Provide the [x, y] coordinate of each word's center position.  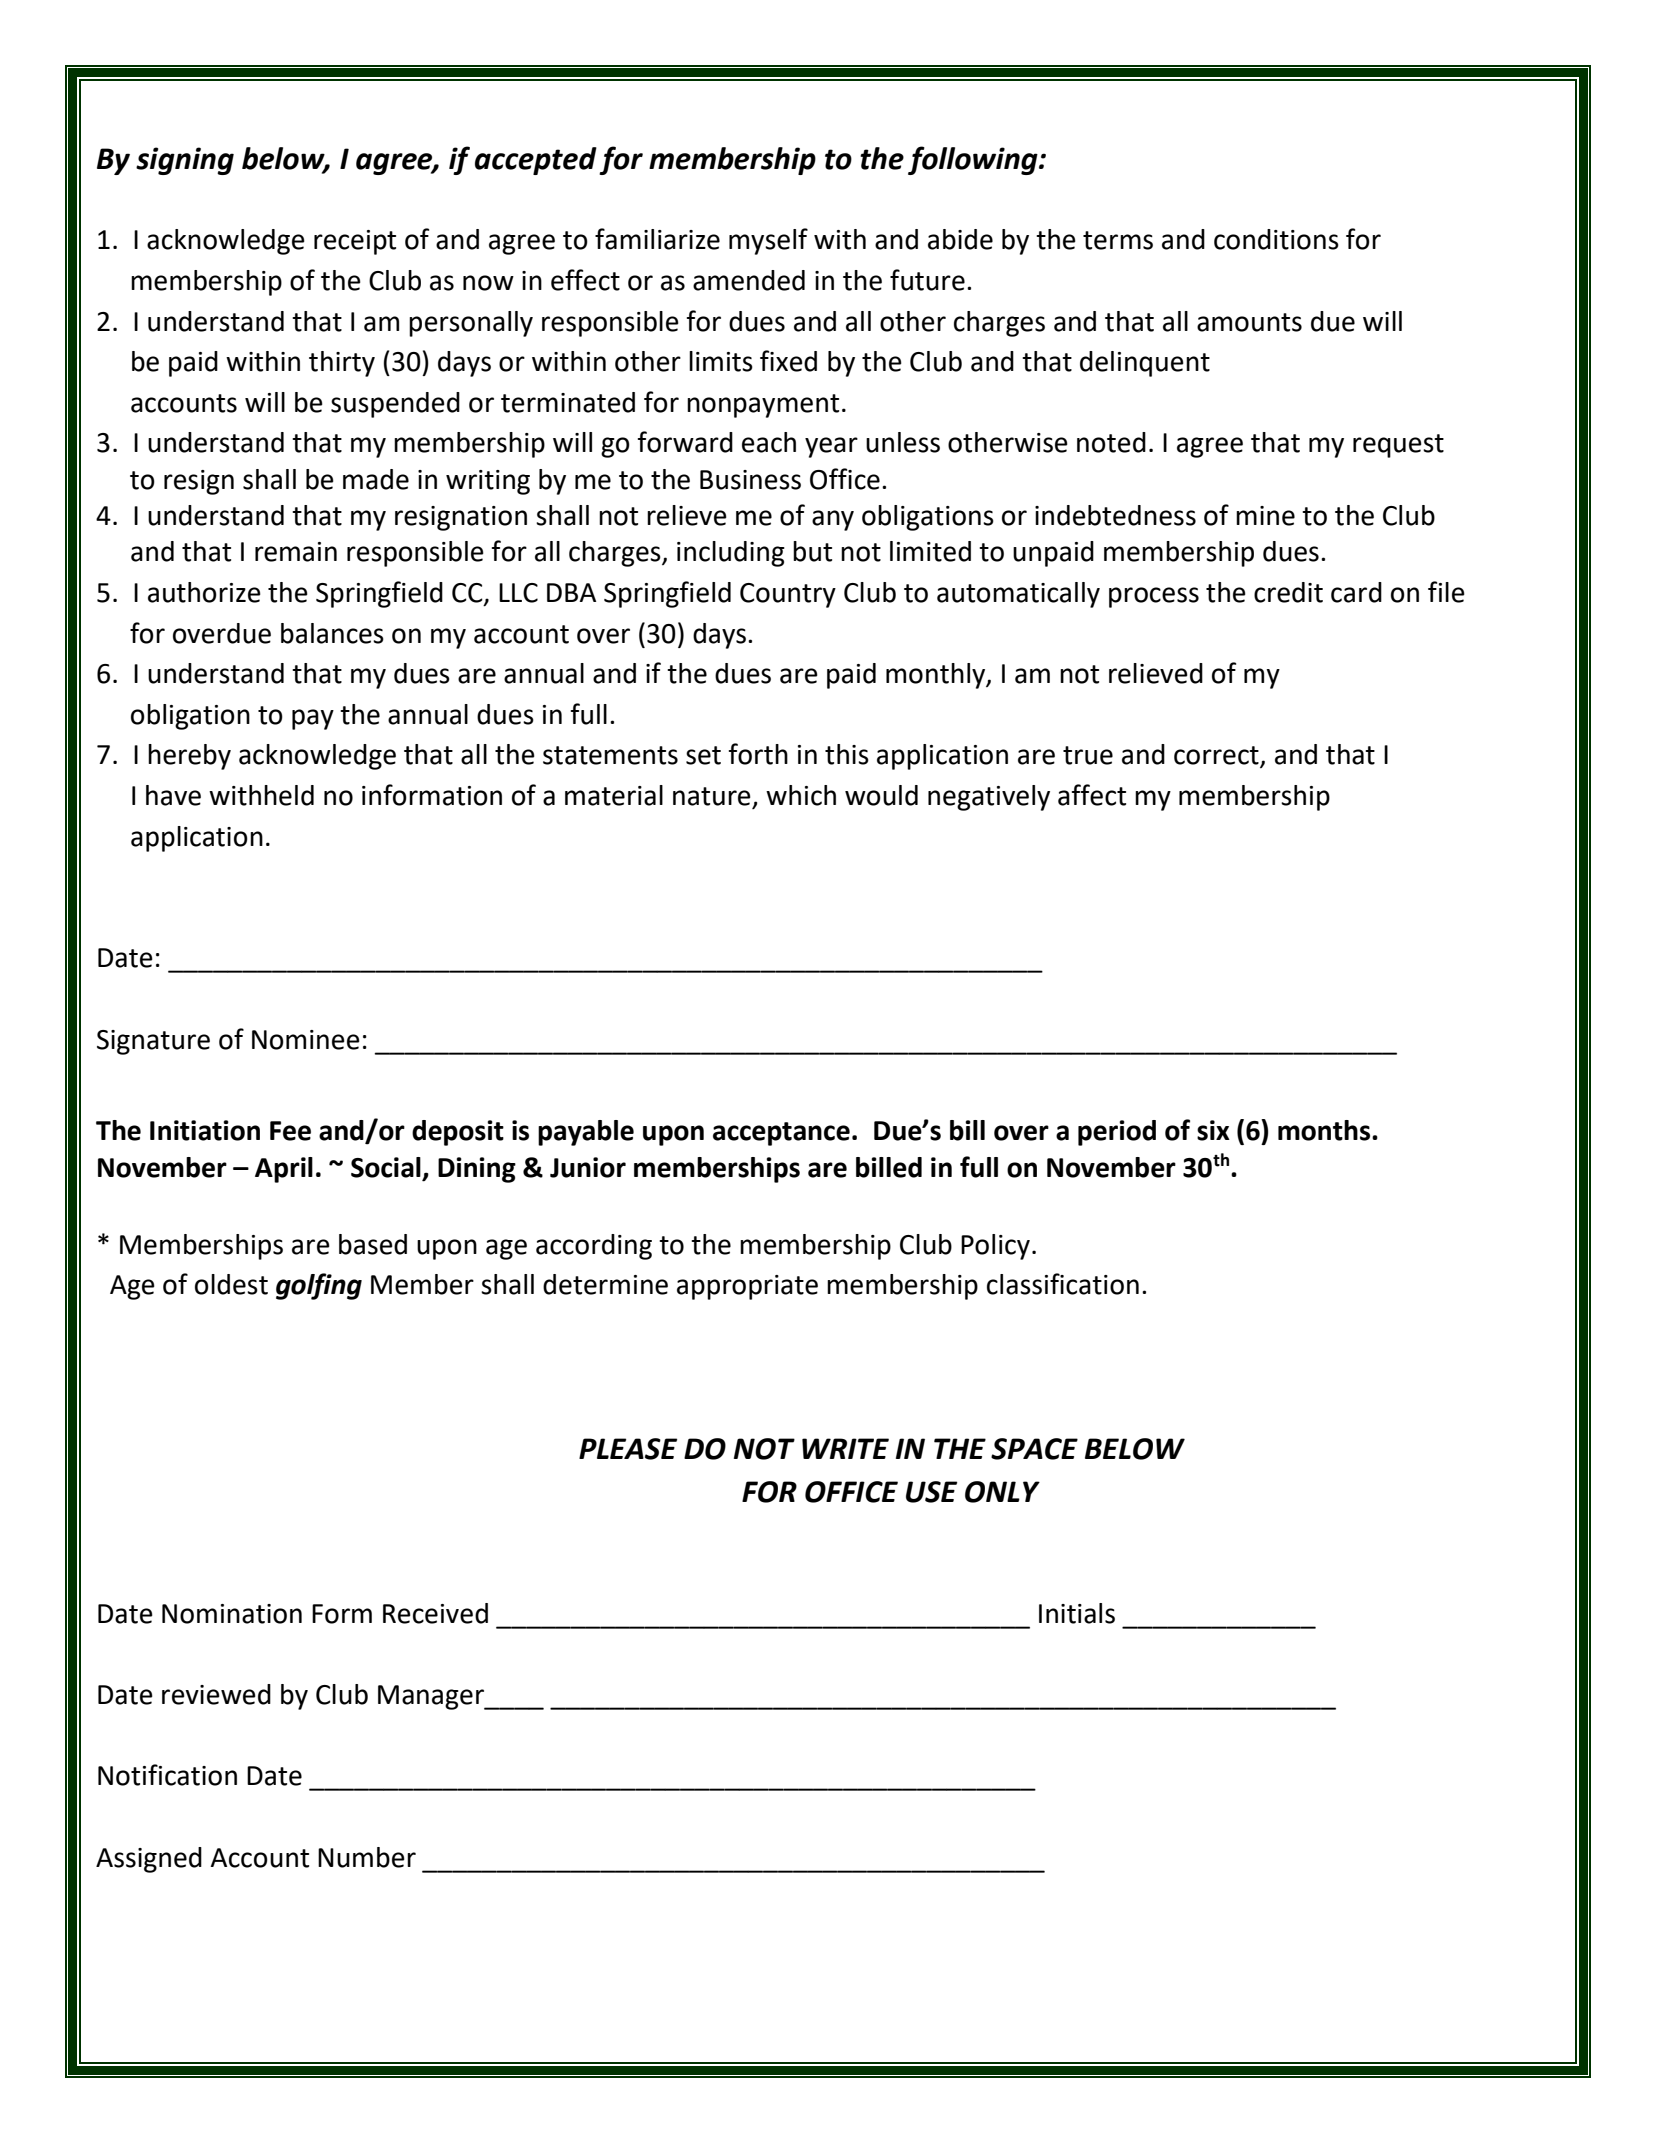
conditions [1276, 239]
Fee [290, 1131]
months [1325, 1130]
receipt [355, 242]
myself [768, 241]
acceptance [781, 1134]
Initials [1077, 1613]
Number [367, 1857]
